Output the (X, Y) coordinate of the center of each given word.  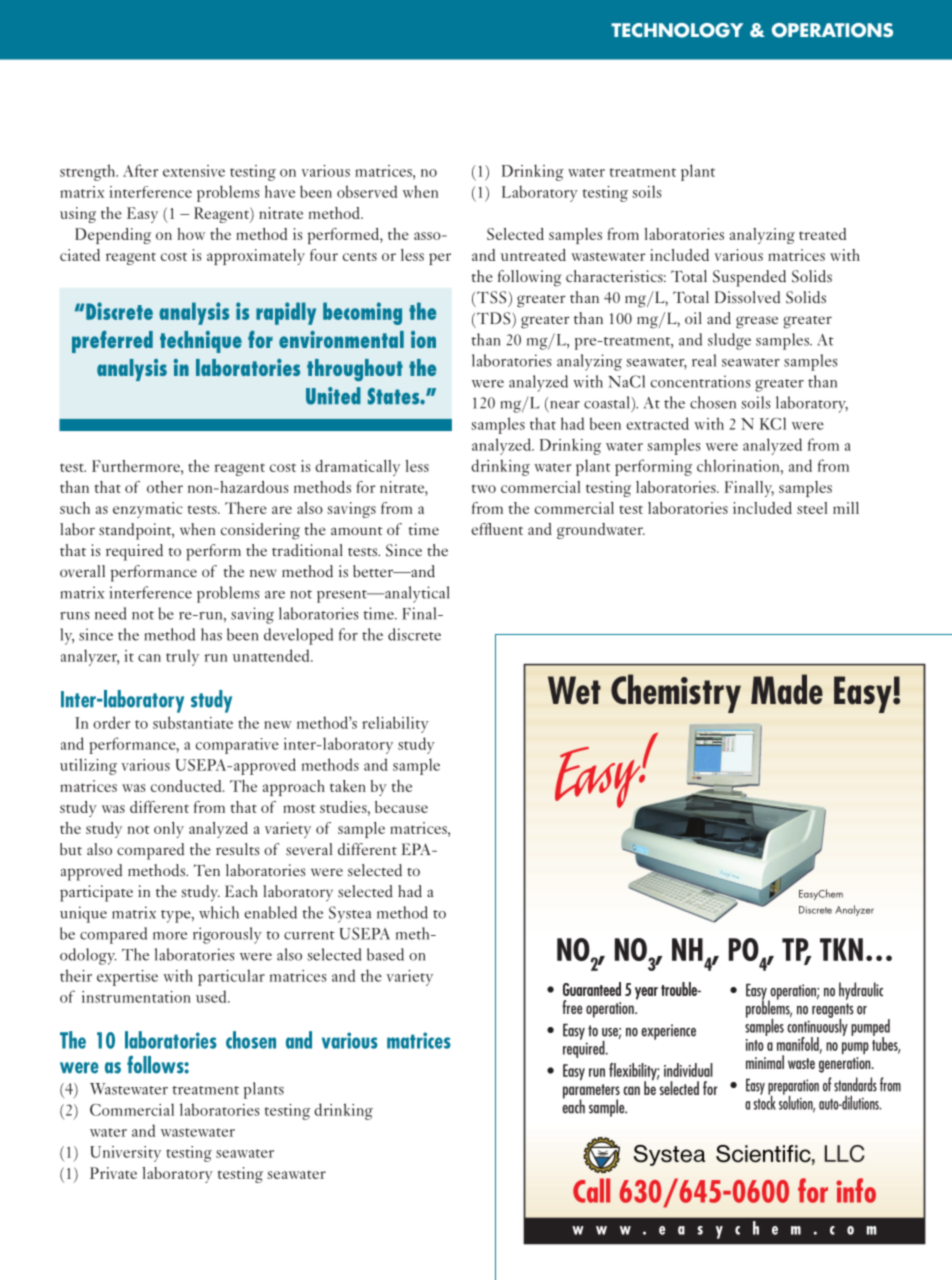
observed (367, 191)
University (125, 1154)
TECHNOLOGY (677, 30)
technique (201, 342)
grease (757, 322)
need (110, 613)
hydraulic (861, 991)
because (401, 807)
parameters (591, 1092)
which (219, 912)
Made (787, 689)
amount (357, 531)
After (140, 170)
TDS (495, 318)
